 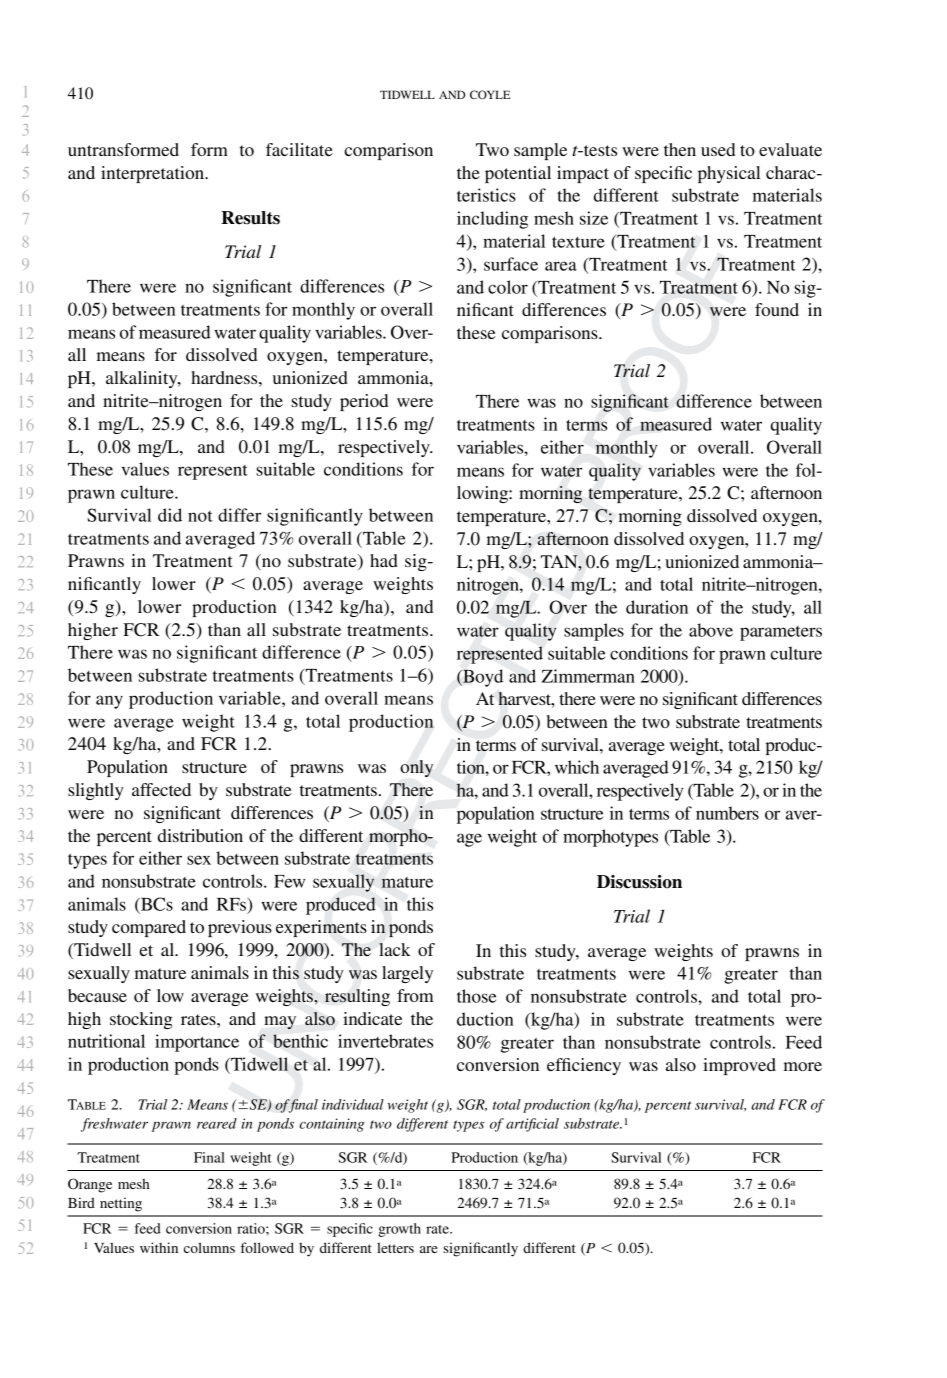 I want to click on facilitate, so click(x=299, y=149).
